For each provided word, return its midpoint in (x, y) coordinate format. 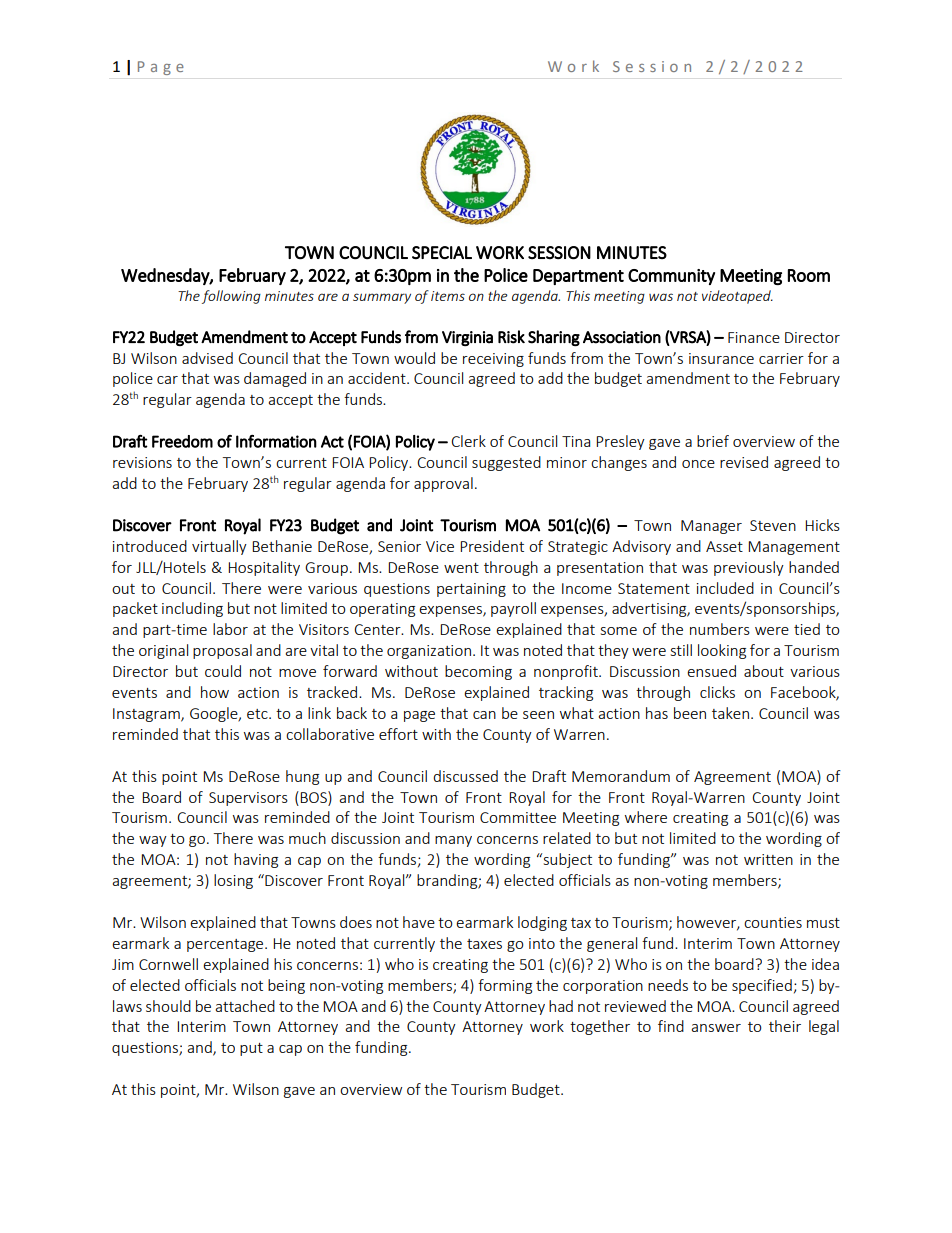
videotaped (737, 297)
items (448, 296)
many (453, 841)
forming (505, 986)
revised (744, 462)
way (153, 841)
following (231, 297)
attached (245, 1006)
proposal (222, 651)
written (768, 859)
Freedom (182, 441)
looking (722, 651)
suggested (506, 463)
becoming (478, 672)
